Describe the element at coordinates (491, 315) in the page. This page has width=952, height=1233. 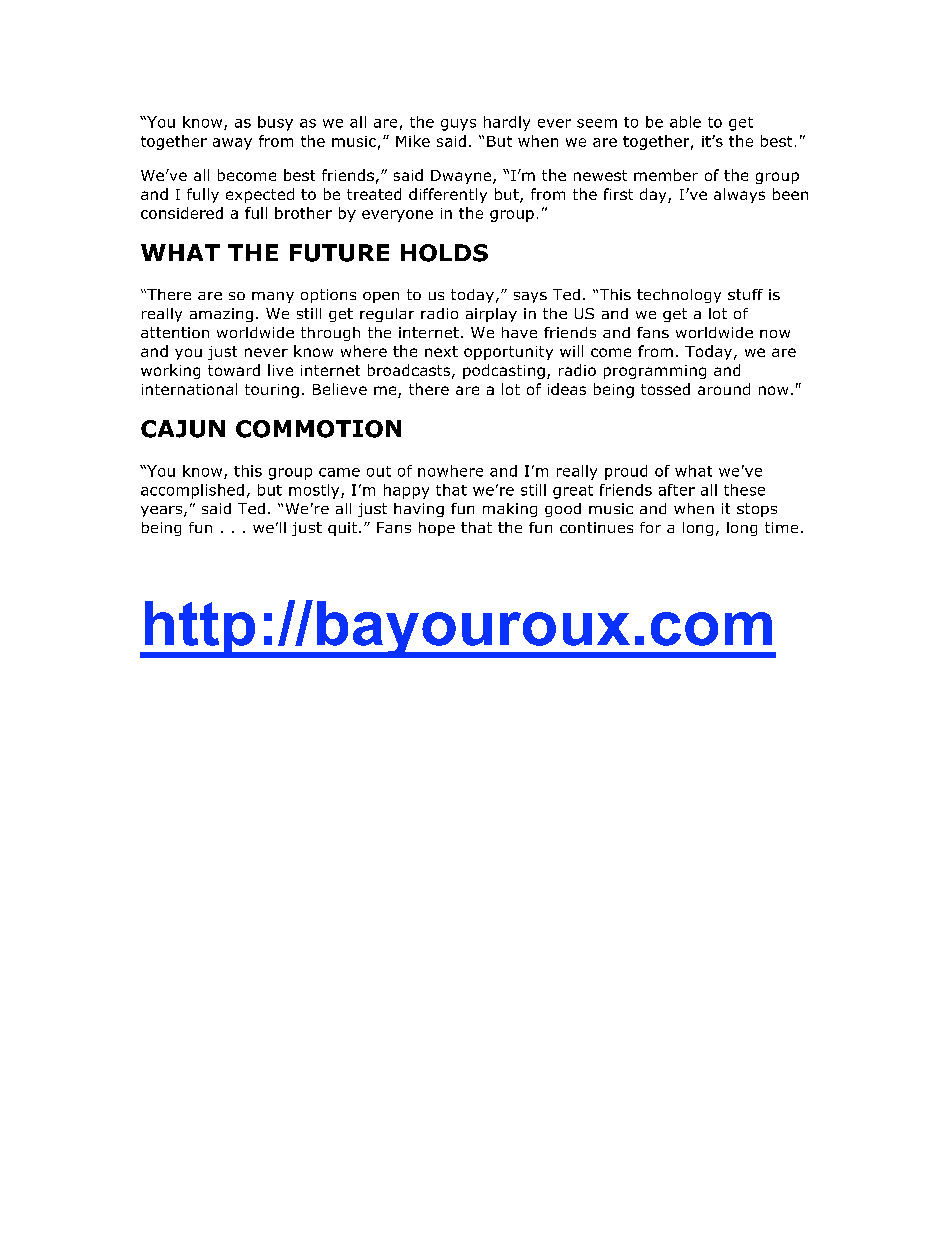
I see `airplay` at that location.
